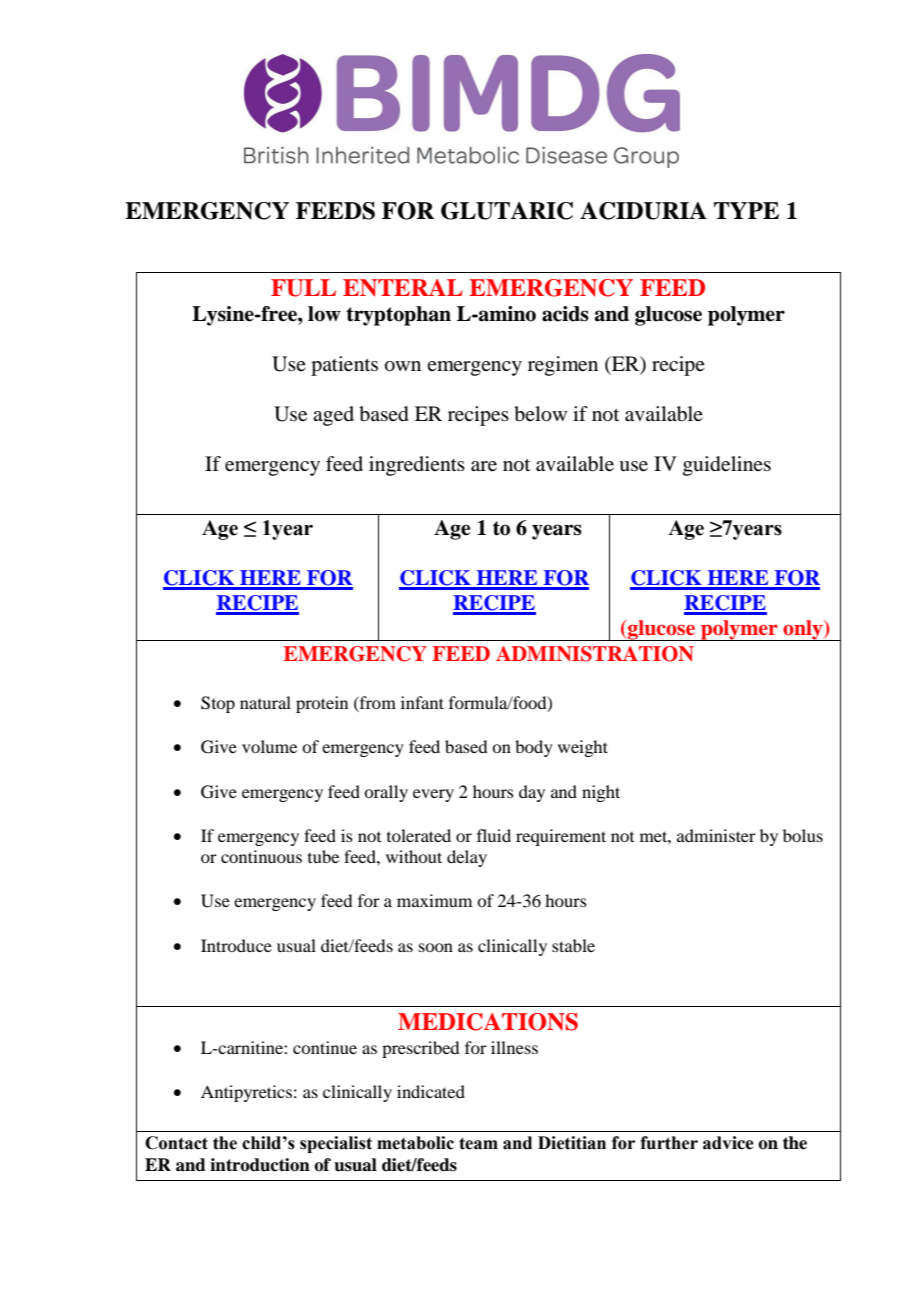 Image resolution: width=924 pixels, height=1308 pixels. I want to click on are, so click(484, 466).
